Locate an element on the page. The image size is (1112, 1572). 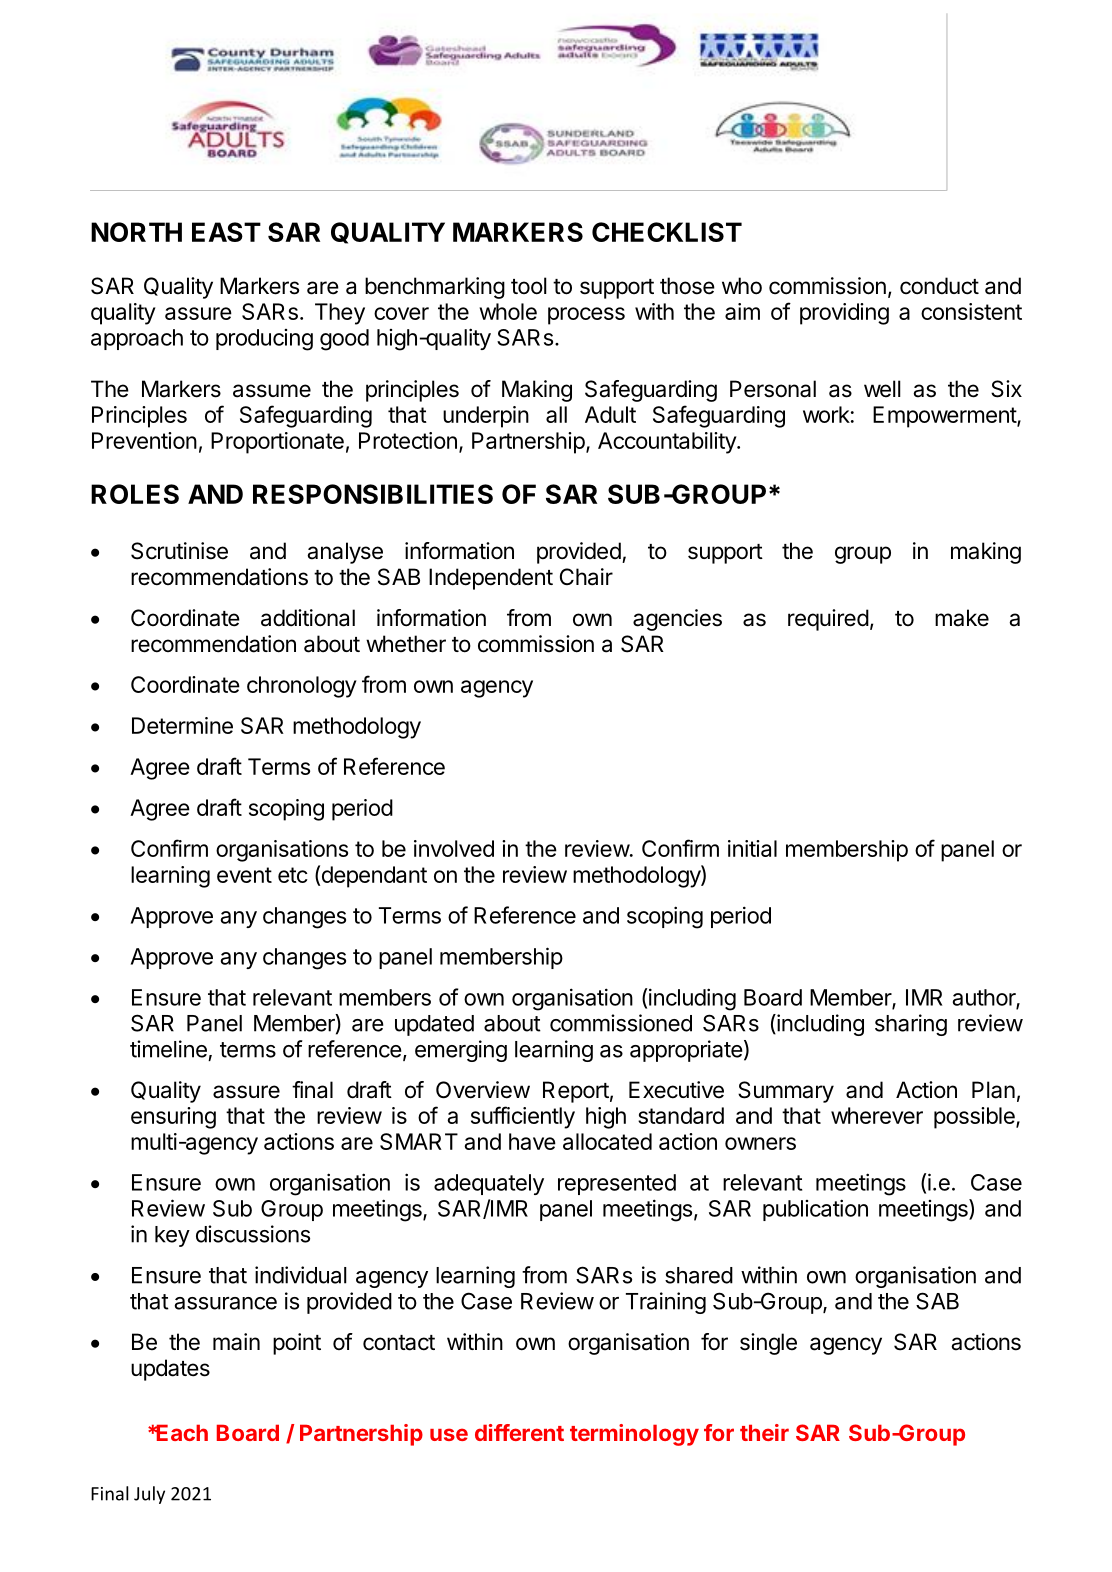
tool is located at coordinates (529, 286).
